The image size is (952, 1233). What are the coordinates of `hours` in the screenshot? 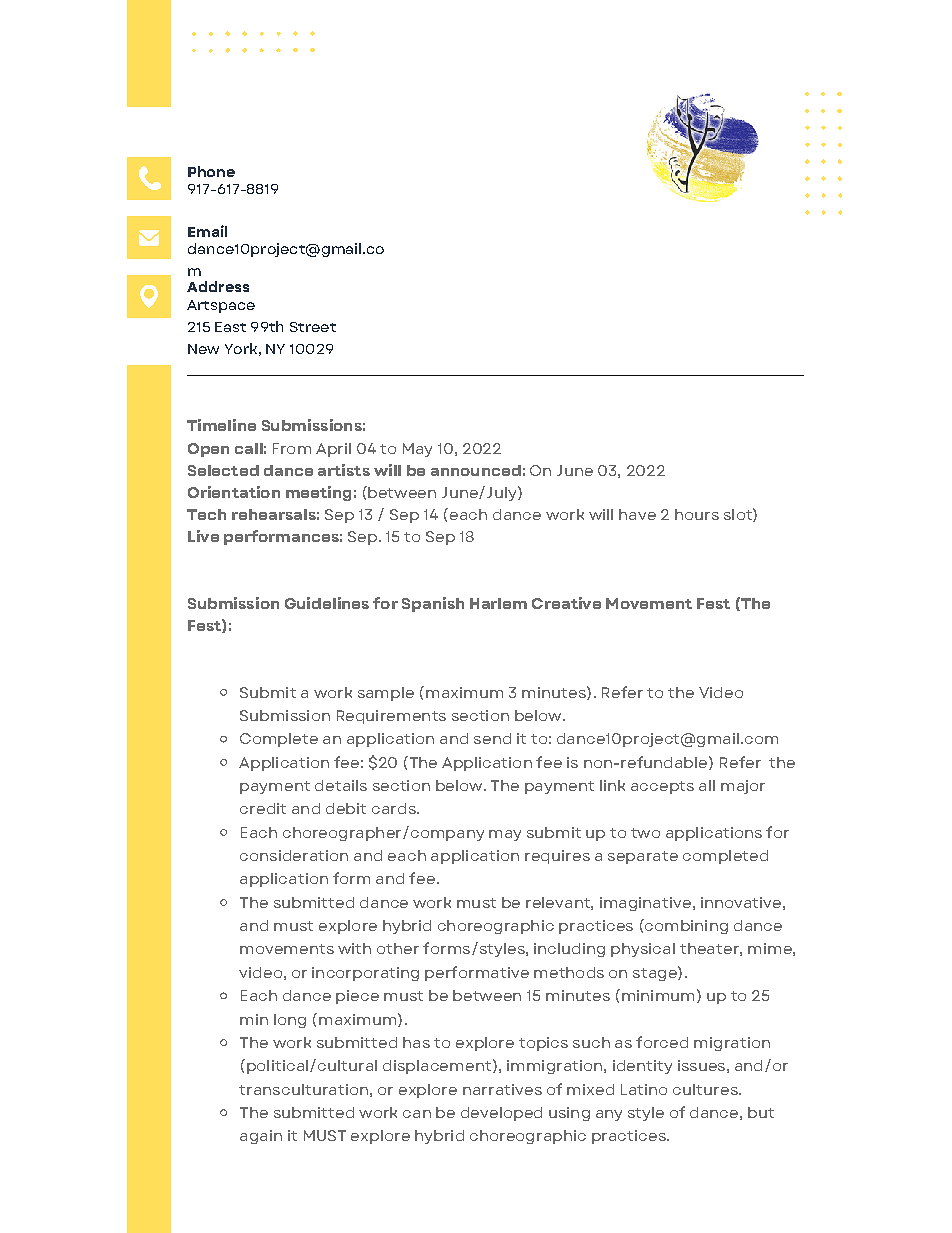 It's located at (697, 514).
